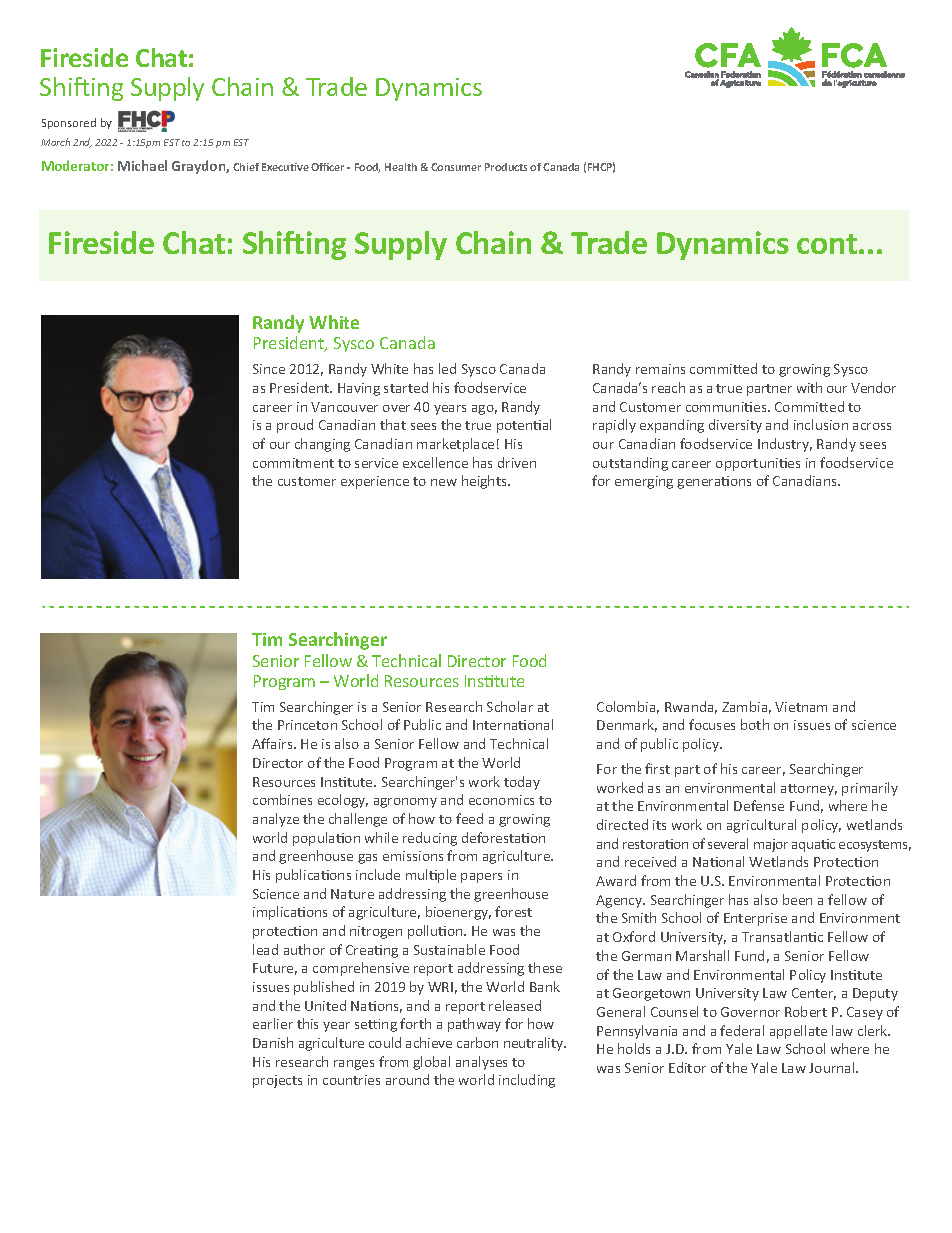  What do you see at coordinates (469, 818) in the screenshot?
I see `feed` at bounding box center [469, 818].
